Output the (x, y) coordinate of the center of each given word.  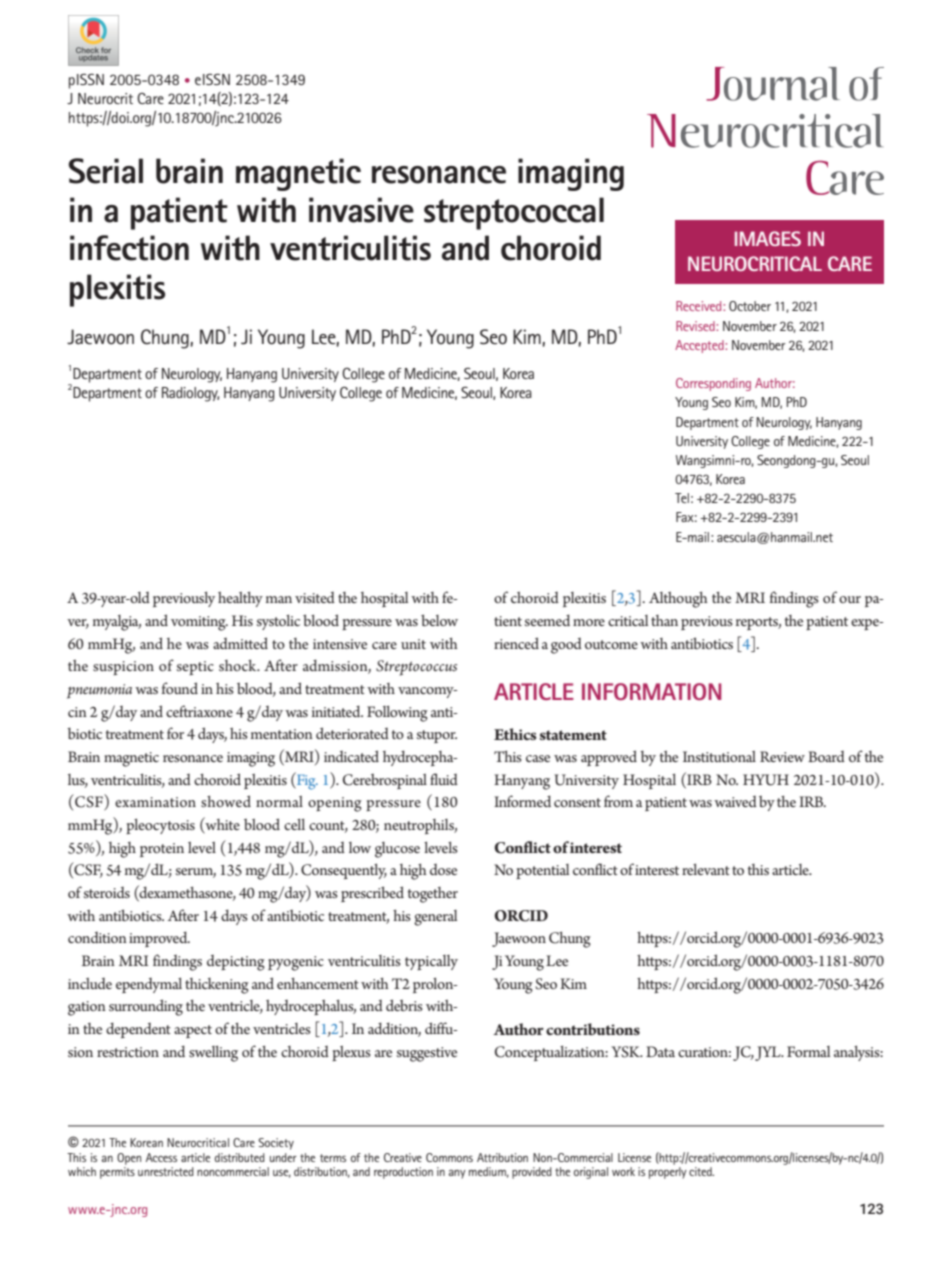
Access (161, 1157)
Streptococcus (416, 668)
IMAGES (768, 238)
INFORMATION (651, 691)
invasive (361, 210)
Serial (105, 171)
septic (195, 668)
